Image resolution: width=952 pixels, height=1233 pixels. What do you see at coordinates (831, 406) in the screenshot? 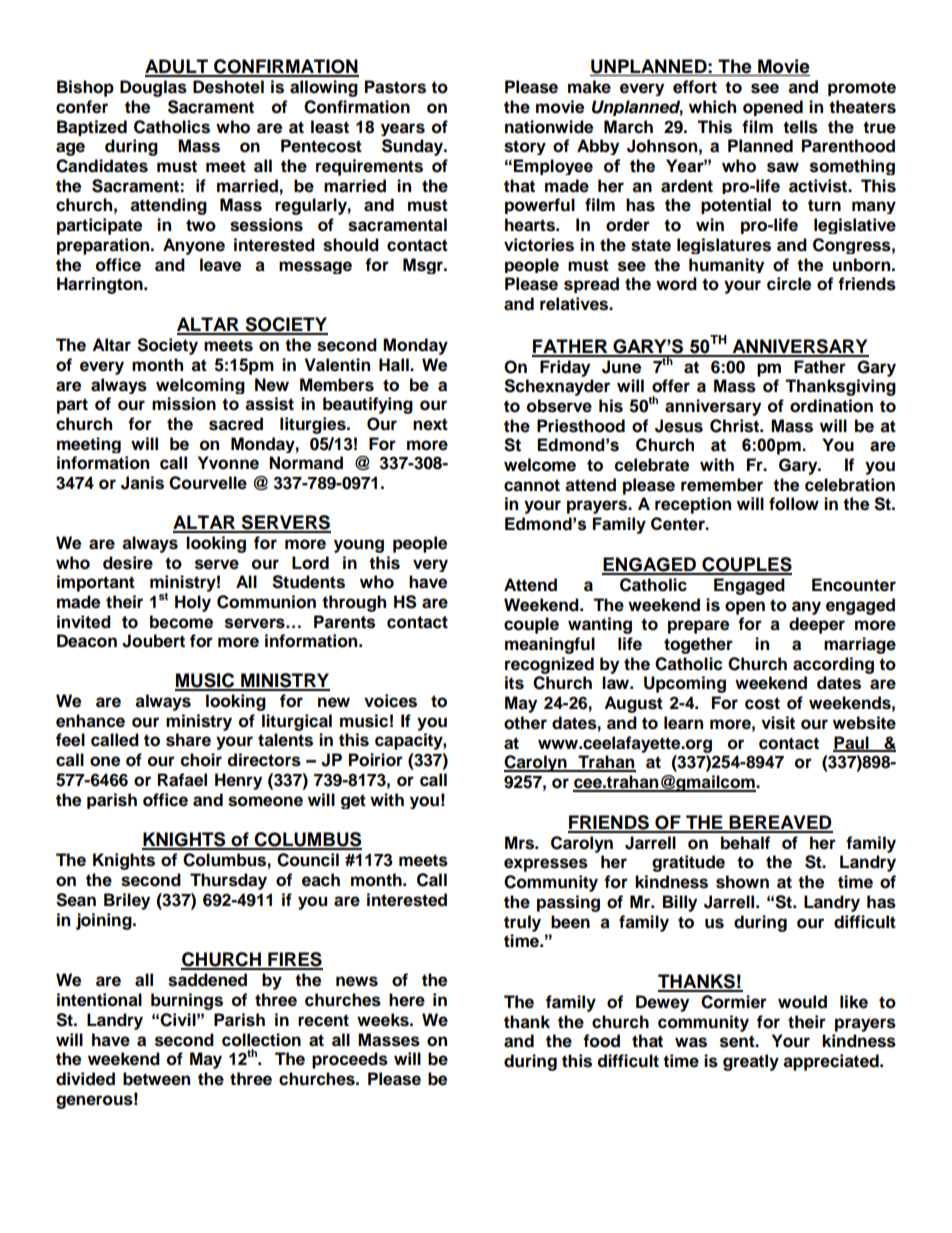
I see `ordination` at bounding box center [831, 406].
